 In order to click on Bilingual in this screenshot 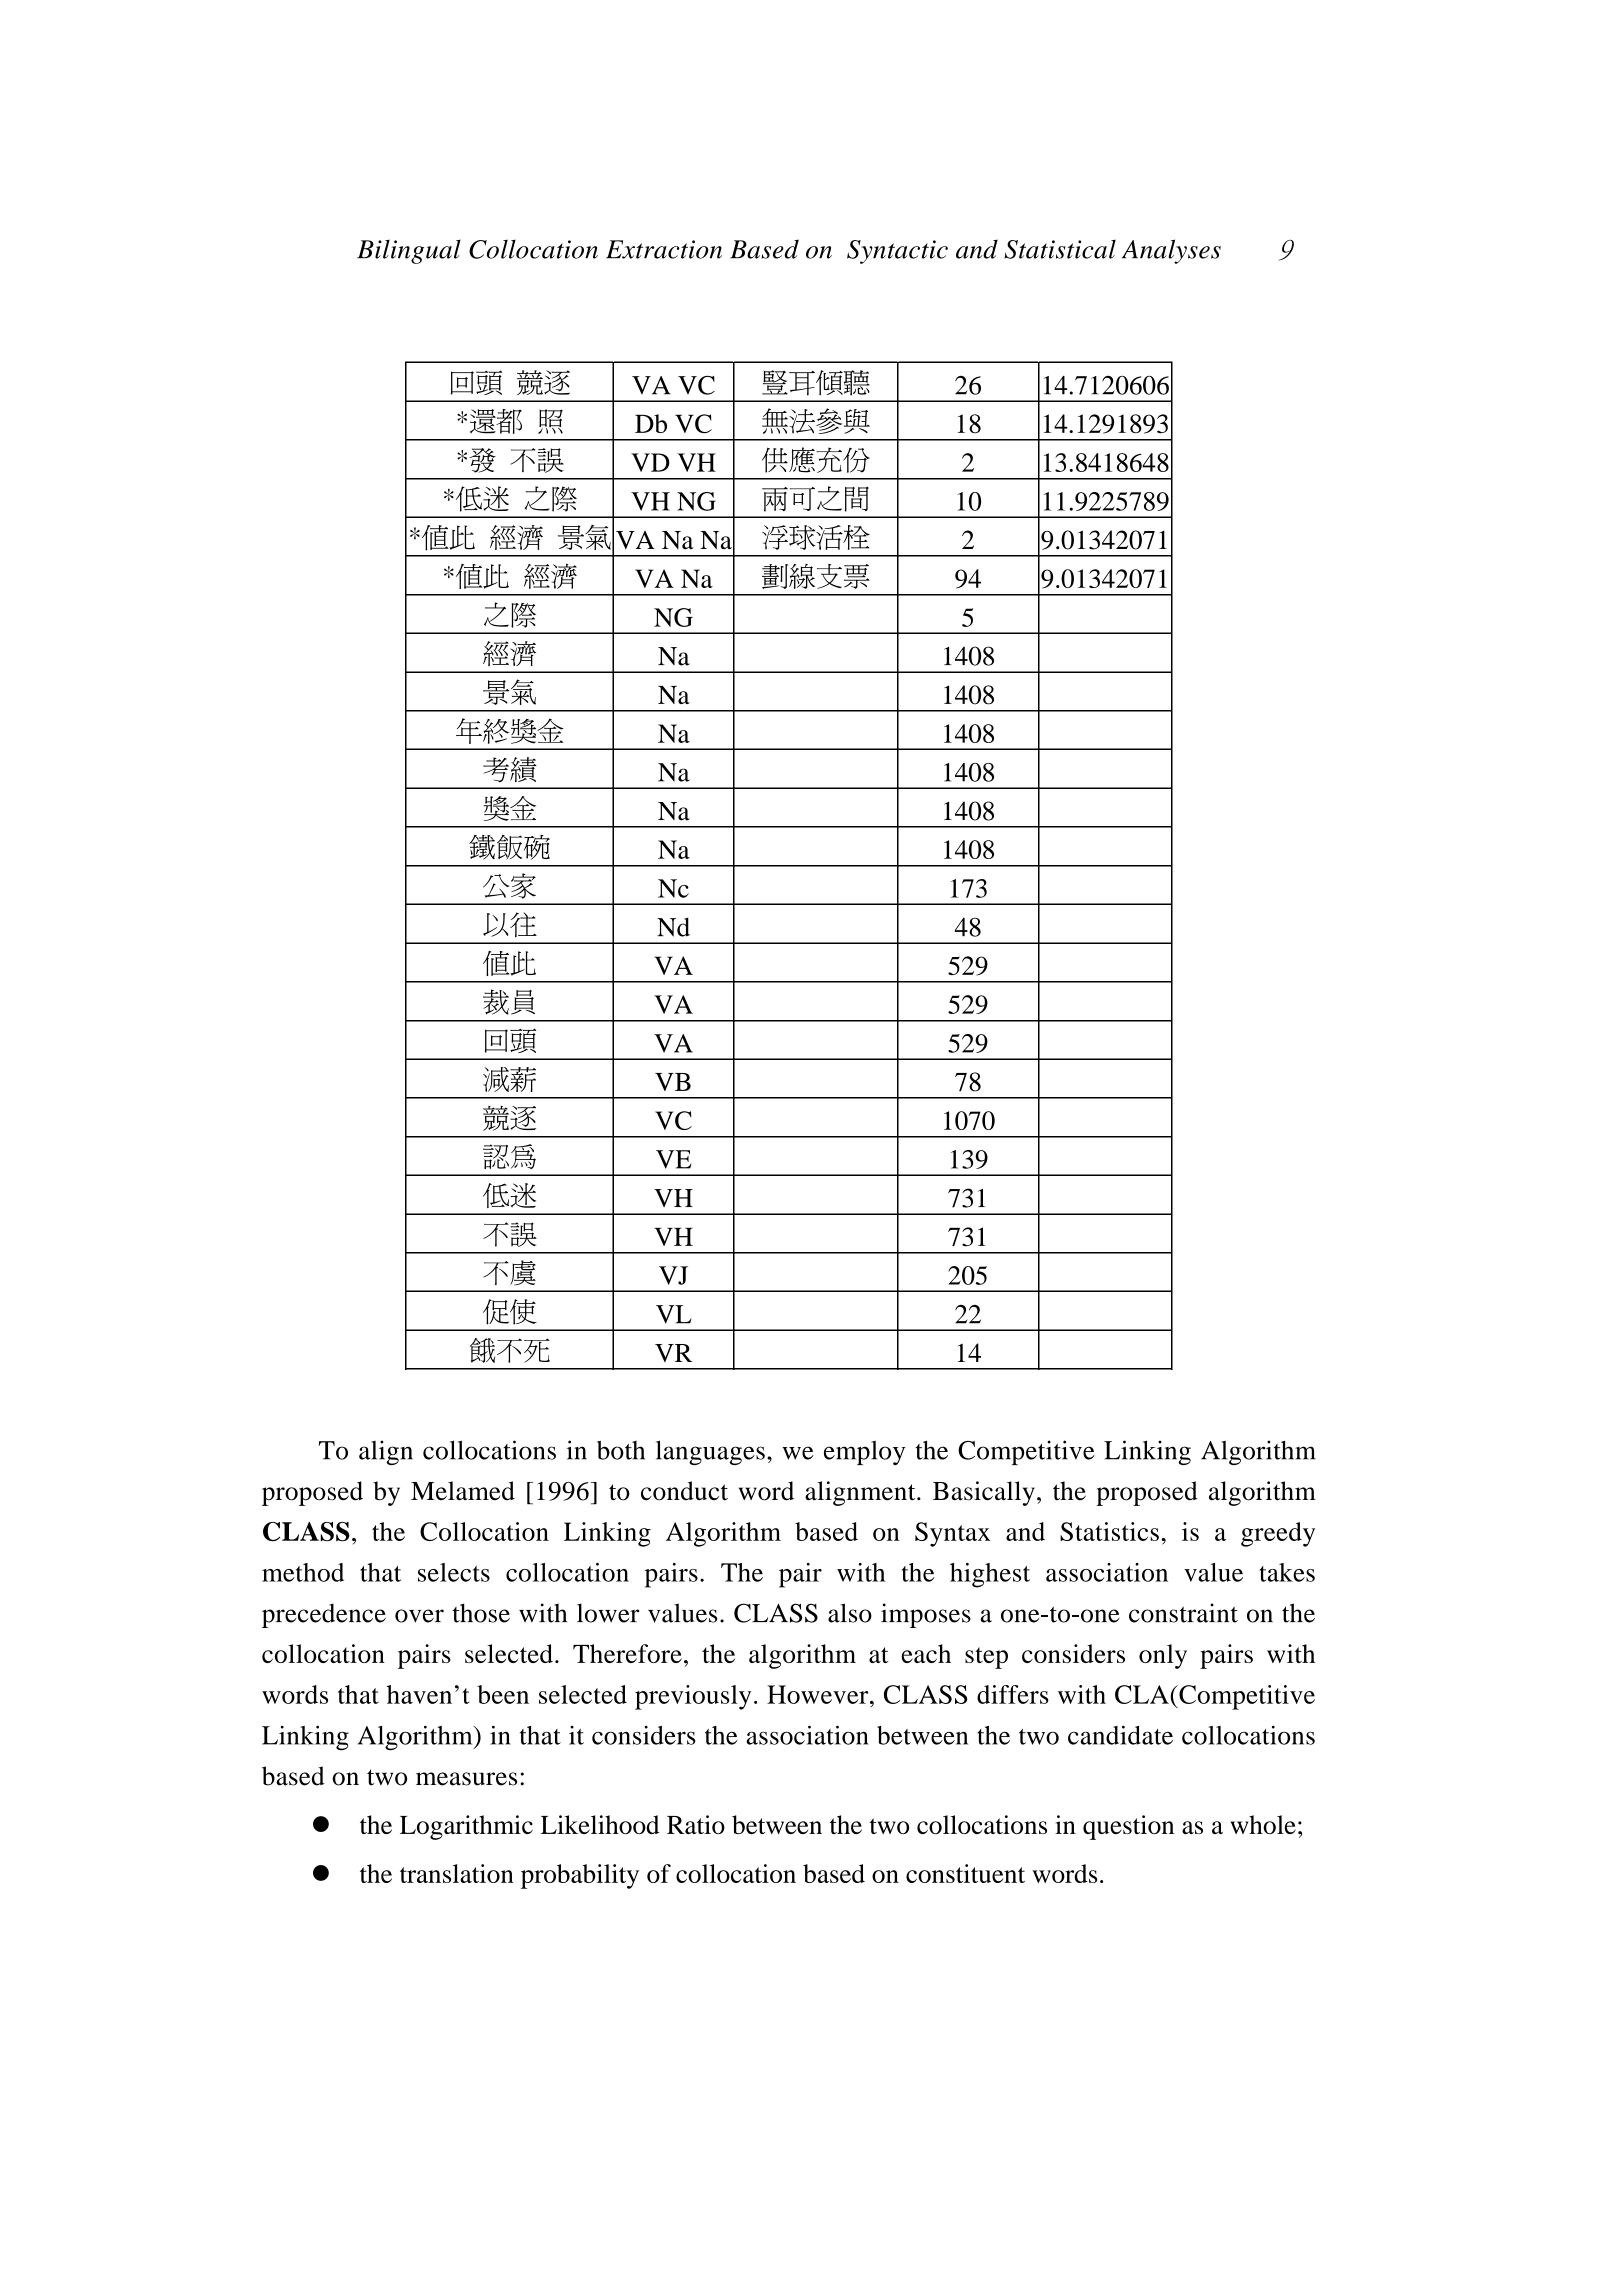, I will do `click(409, 251)`.
